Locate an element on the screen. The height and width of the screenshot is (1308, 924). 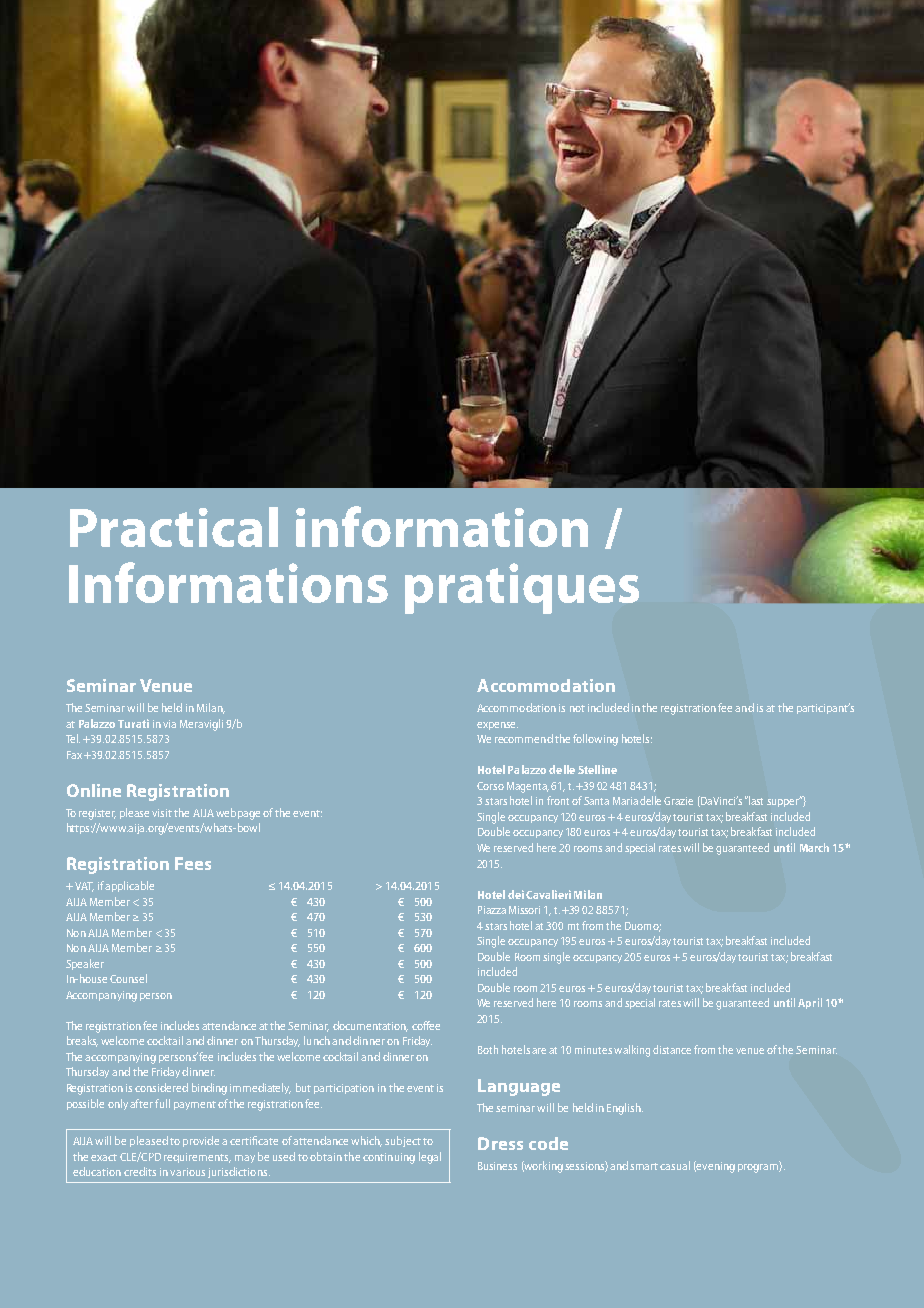
March is located at coordinates (814, 847).
